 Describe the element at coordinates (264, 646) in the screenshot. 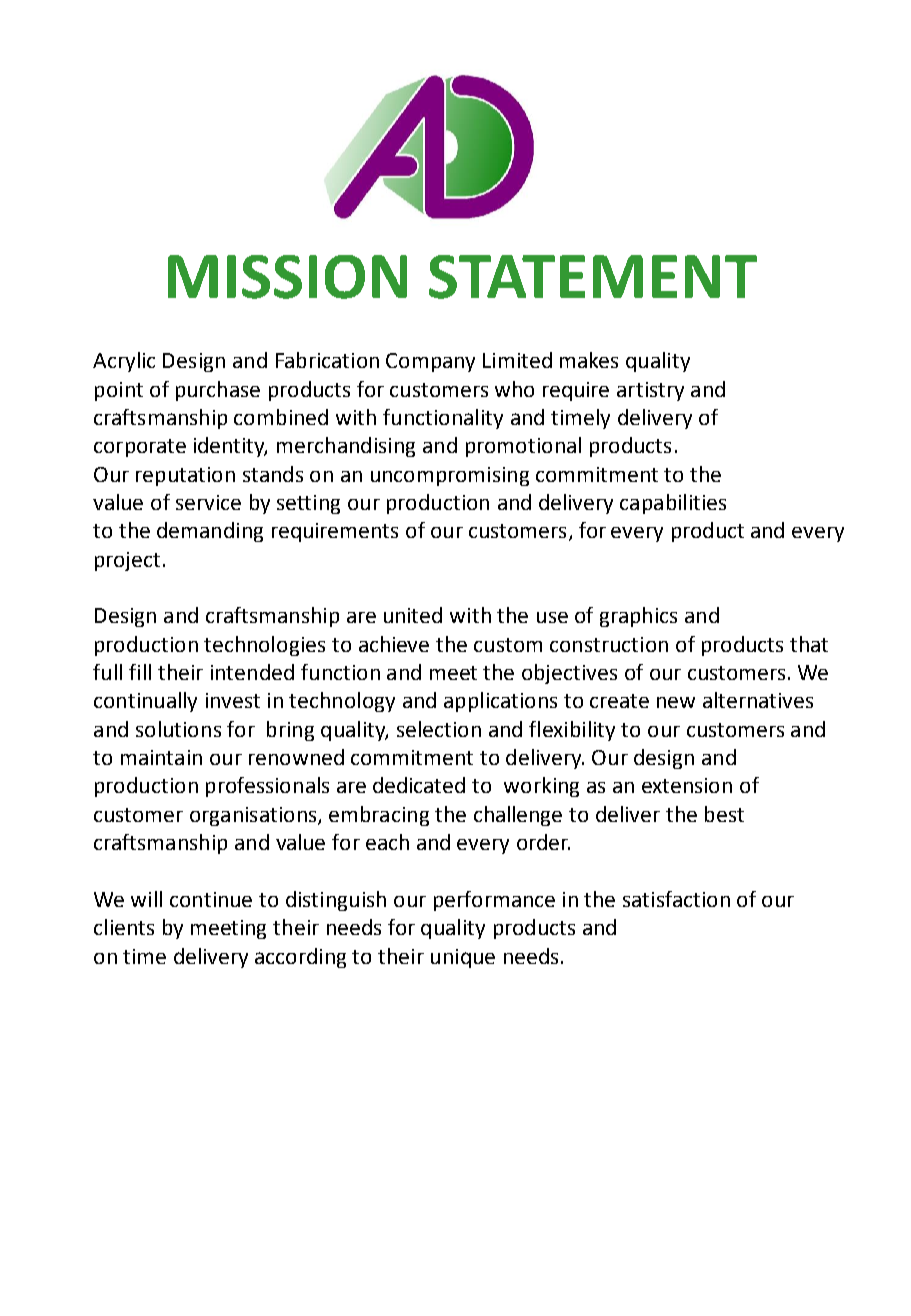

I see `technologies` at that location.
